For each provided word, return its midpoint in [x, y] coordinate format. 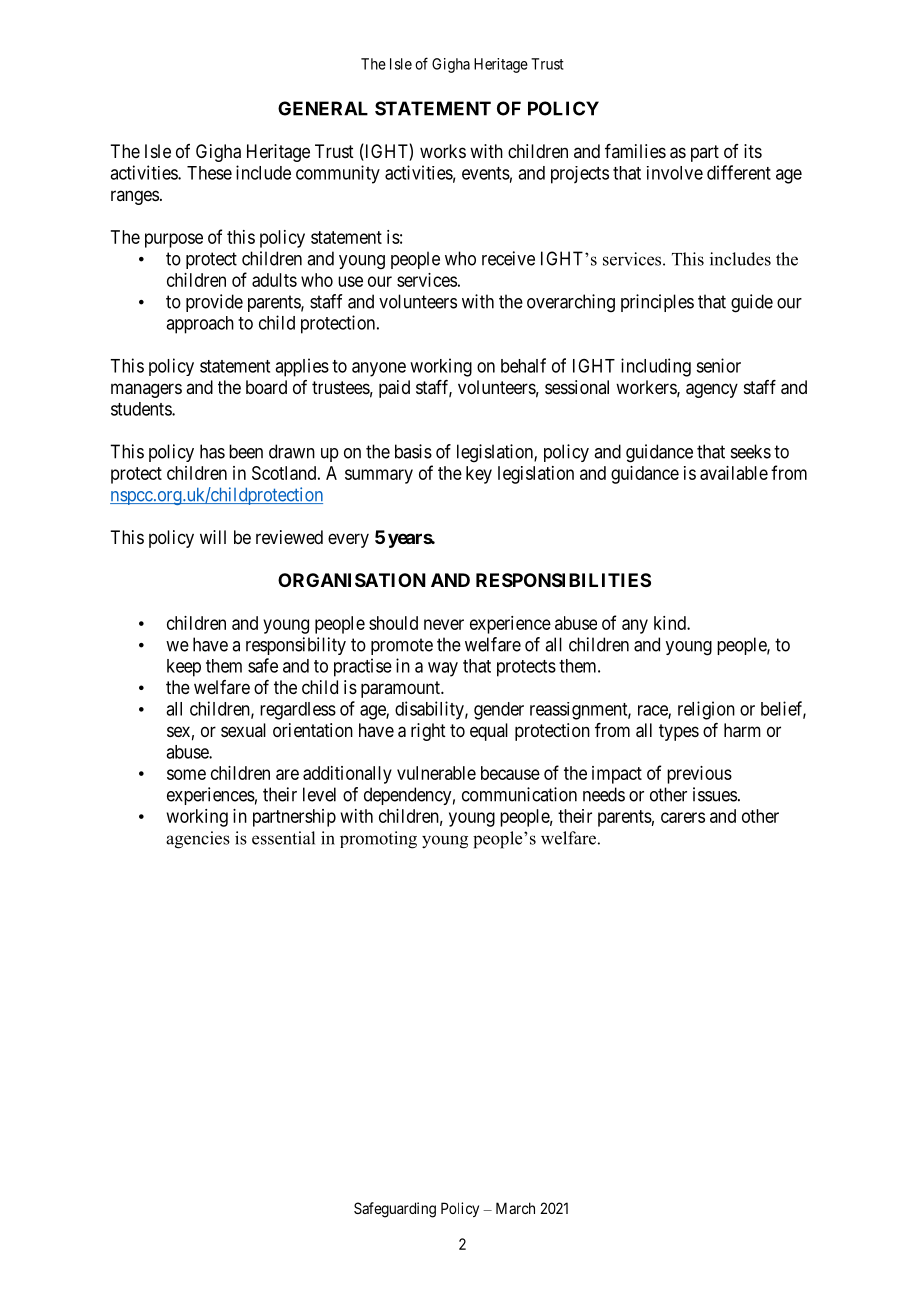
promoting [378, 840]
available [734, 473]
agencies [198, 840]
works [443, 151]
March [515, 1208]
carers [683, 817]
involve [675, 173]
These [209, 173]
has [212, 451]
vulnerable [436, 773]
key [479, 475]
